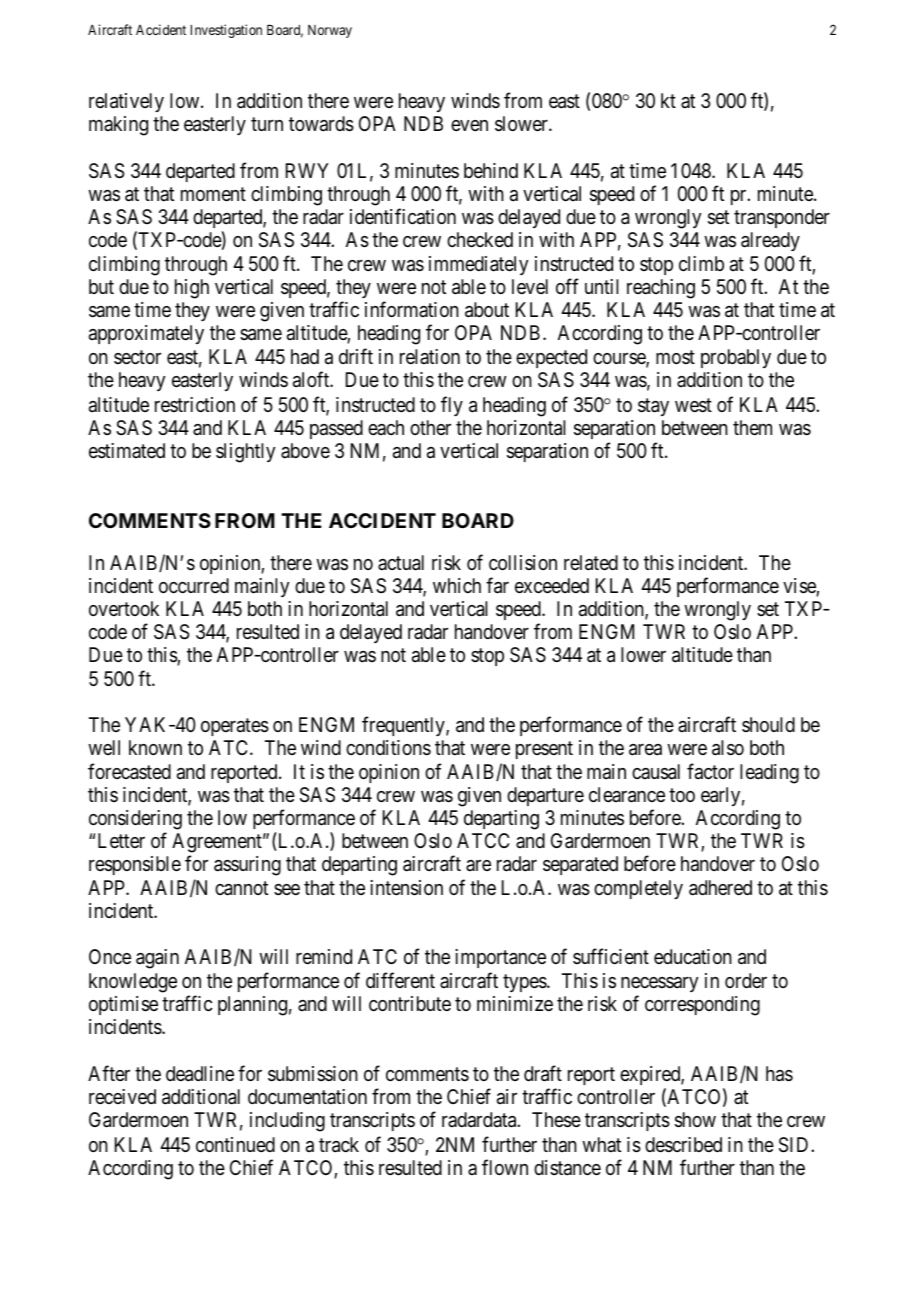 The height and width of the document is (1308, 924). Describe the element at coordinates (235, 1144) in the document. I see `continued` at that location.
